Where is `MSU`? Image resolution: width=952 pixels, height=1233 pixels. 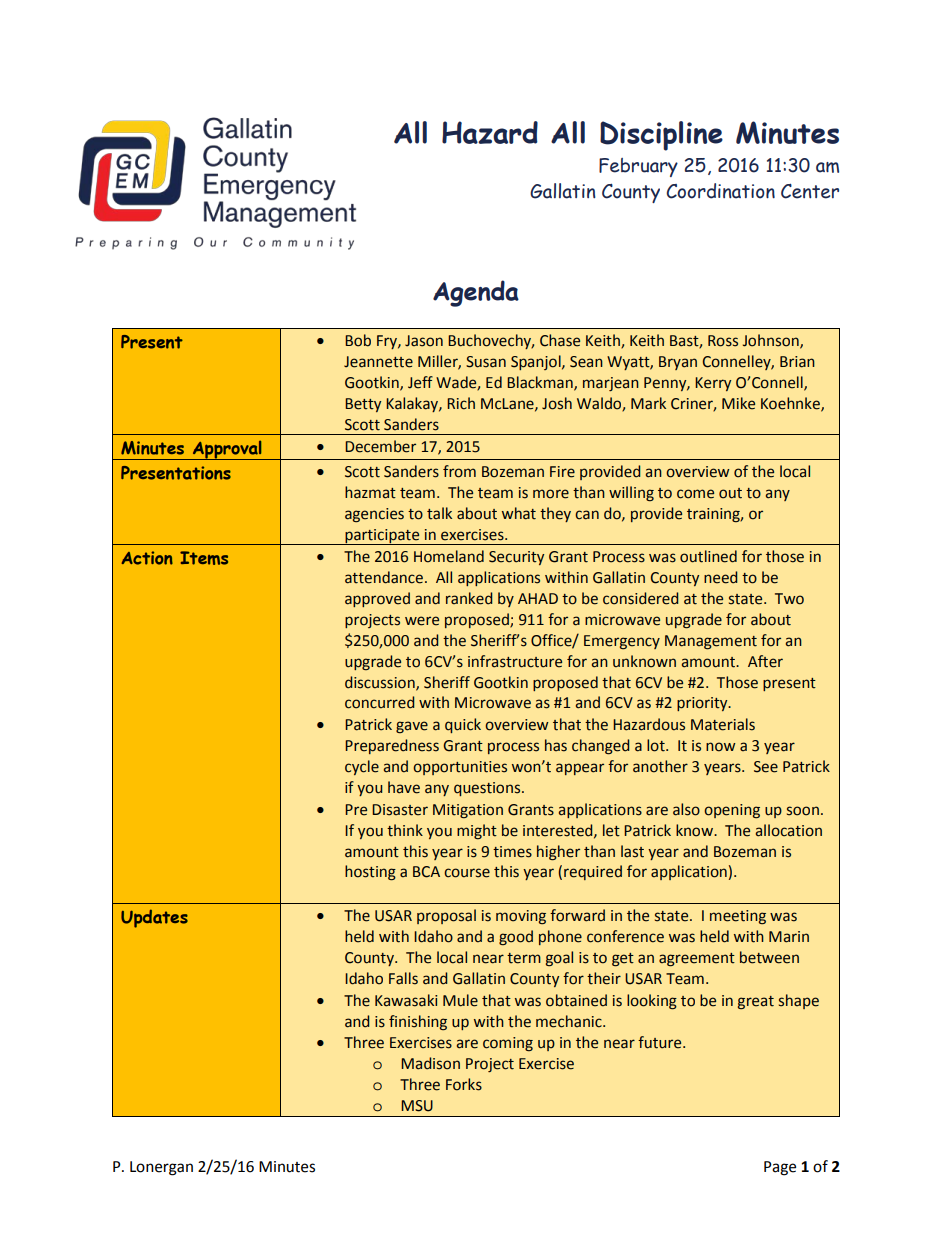
MSU is located at coordinates (417, 1106).
